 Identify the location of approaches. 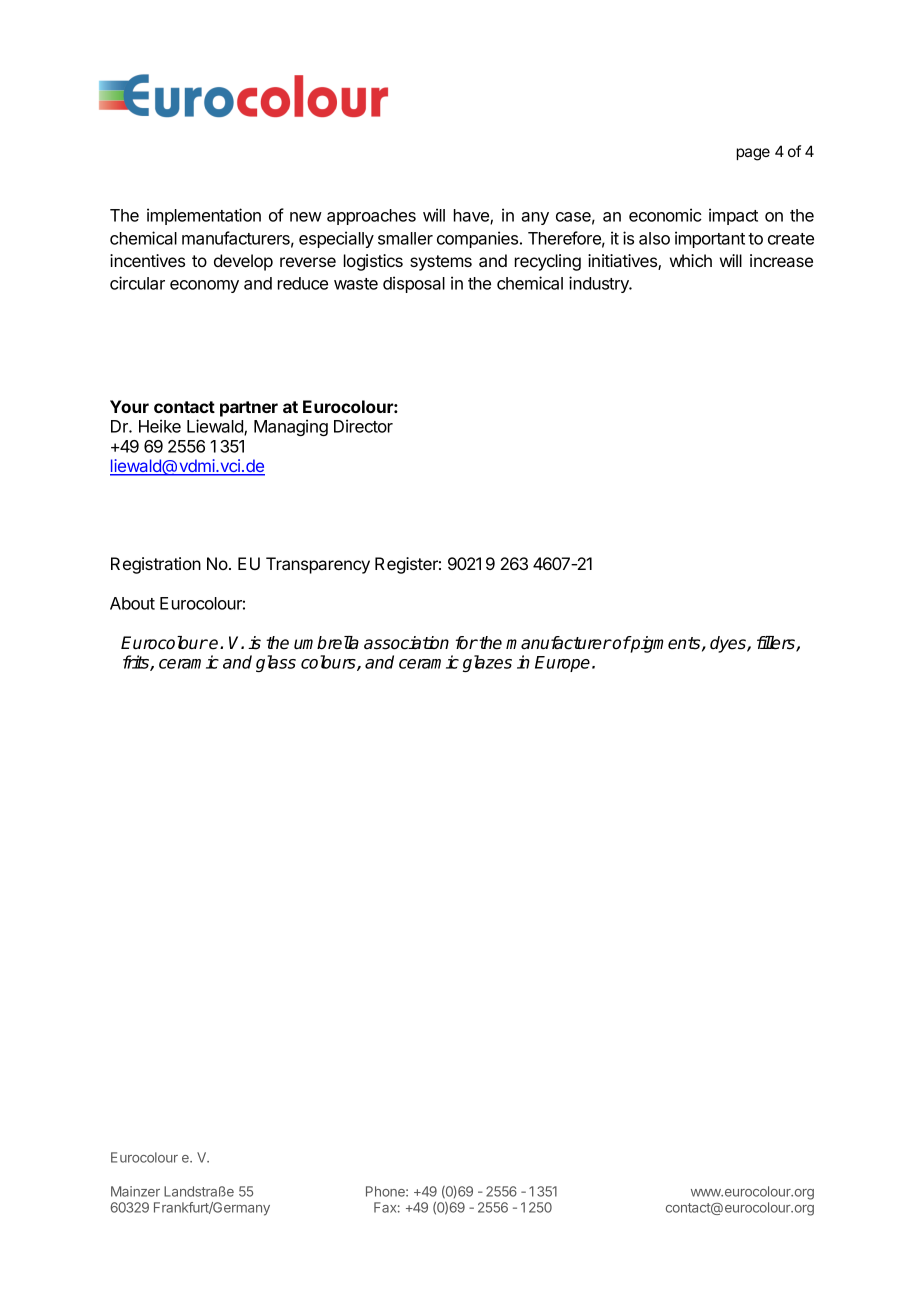
(371, 217).
